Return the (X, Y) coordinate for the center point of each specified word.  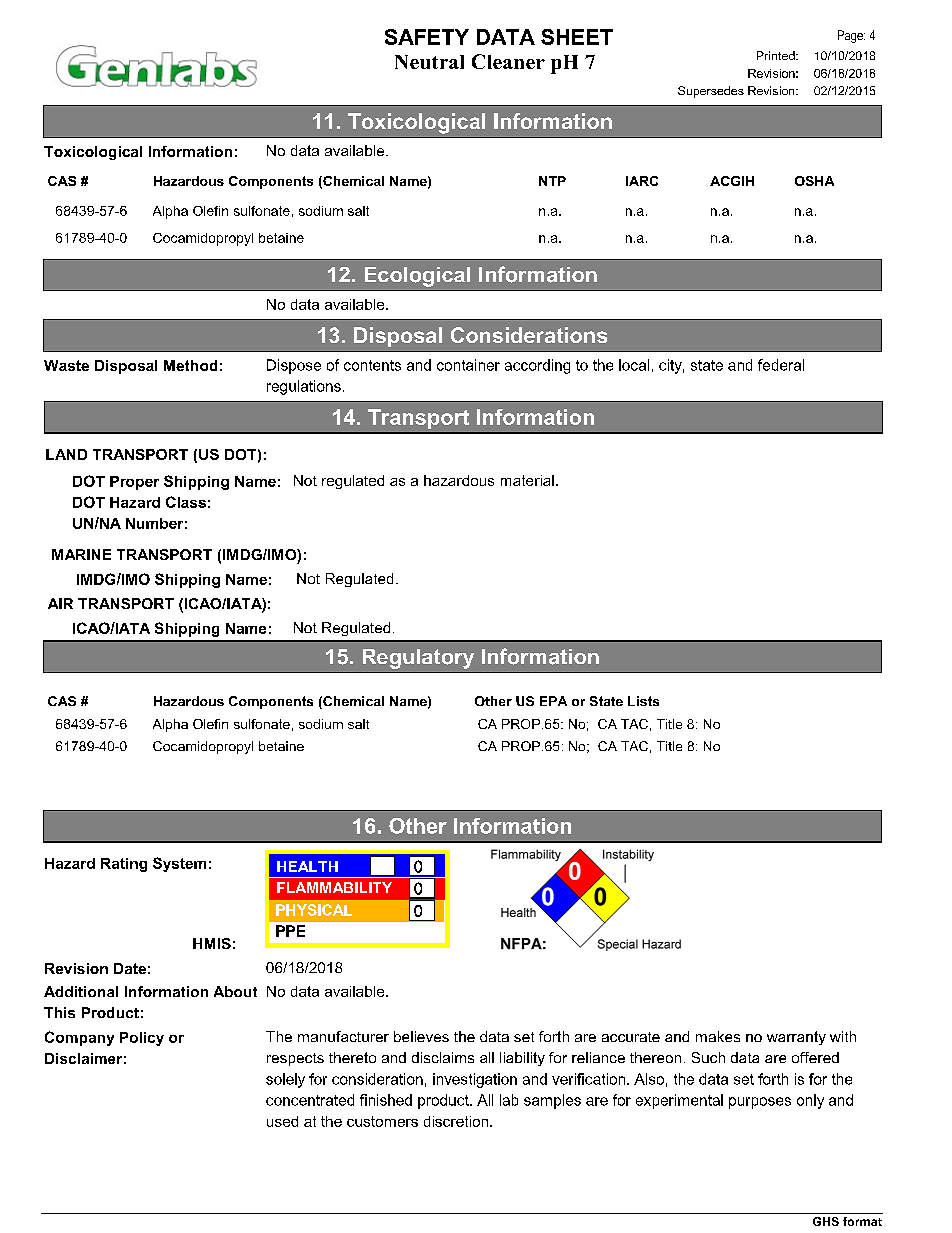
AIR (60, 603)
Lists (643, 701)
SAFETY (427, 37)
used (282, 1121)
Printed (777, 55)
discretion (456, 1121)
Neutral (429, 62)
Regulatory (418, 659)
